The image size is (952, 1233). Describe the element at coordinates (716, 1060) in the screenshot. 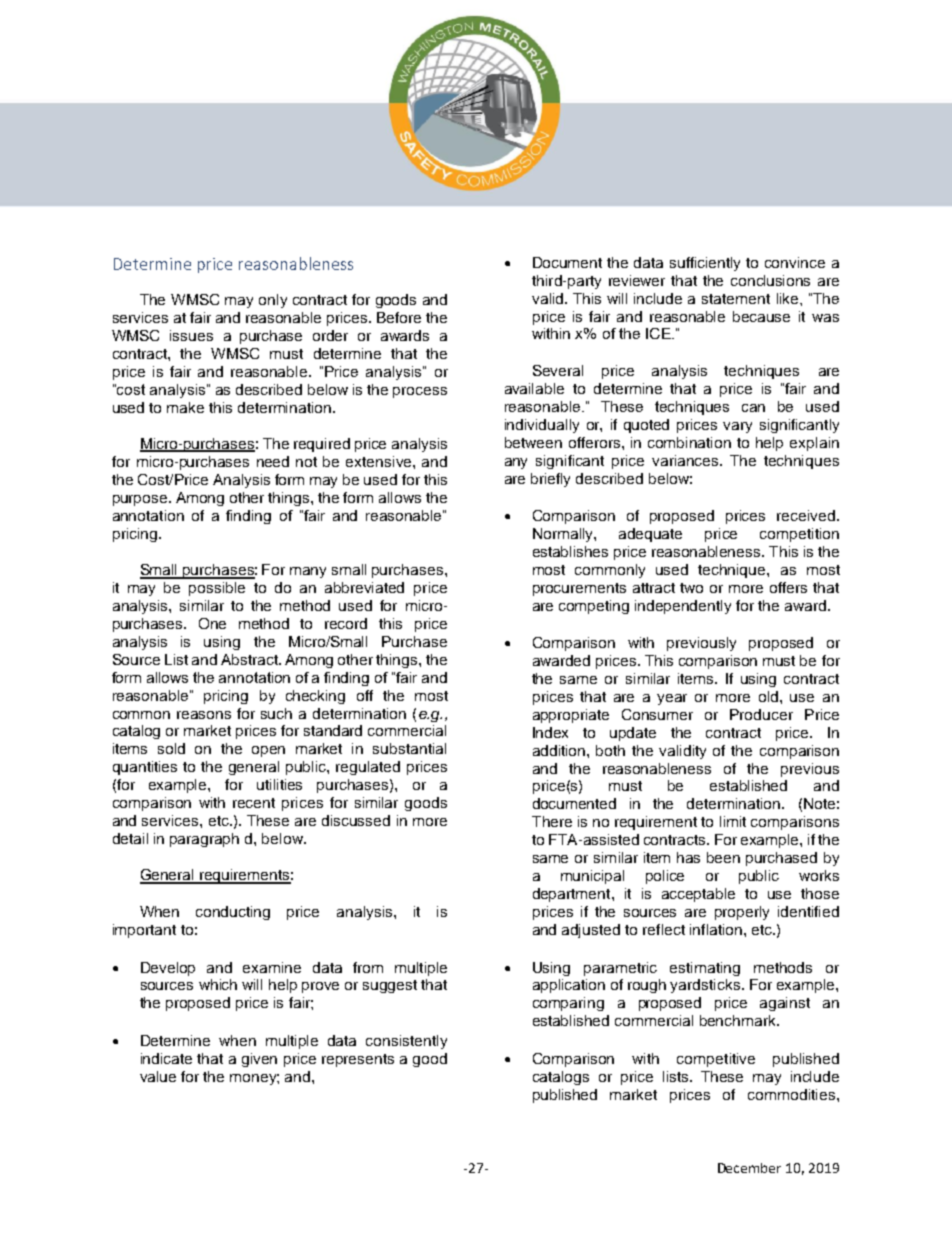

I see `competitive` at that location.
